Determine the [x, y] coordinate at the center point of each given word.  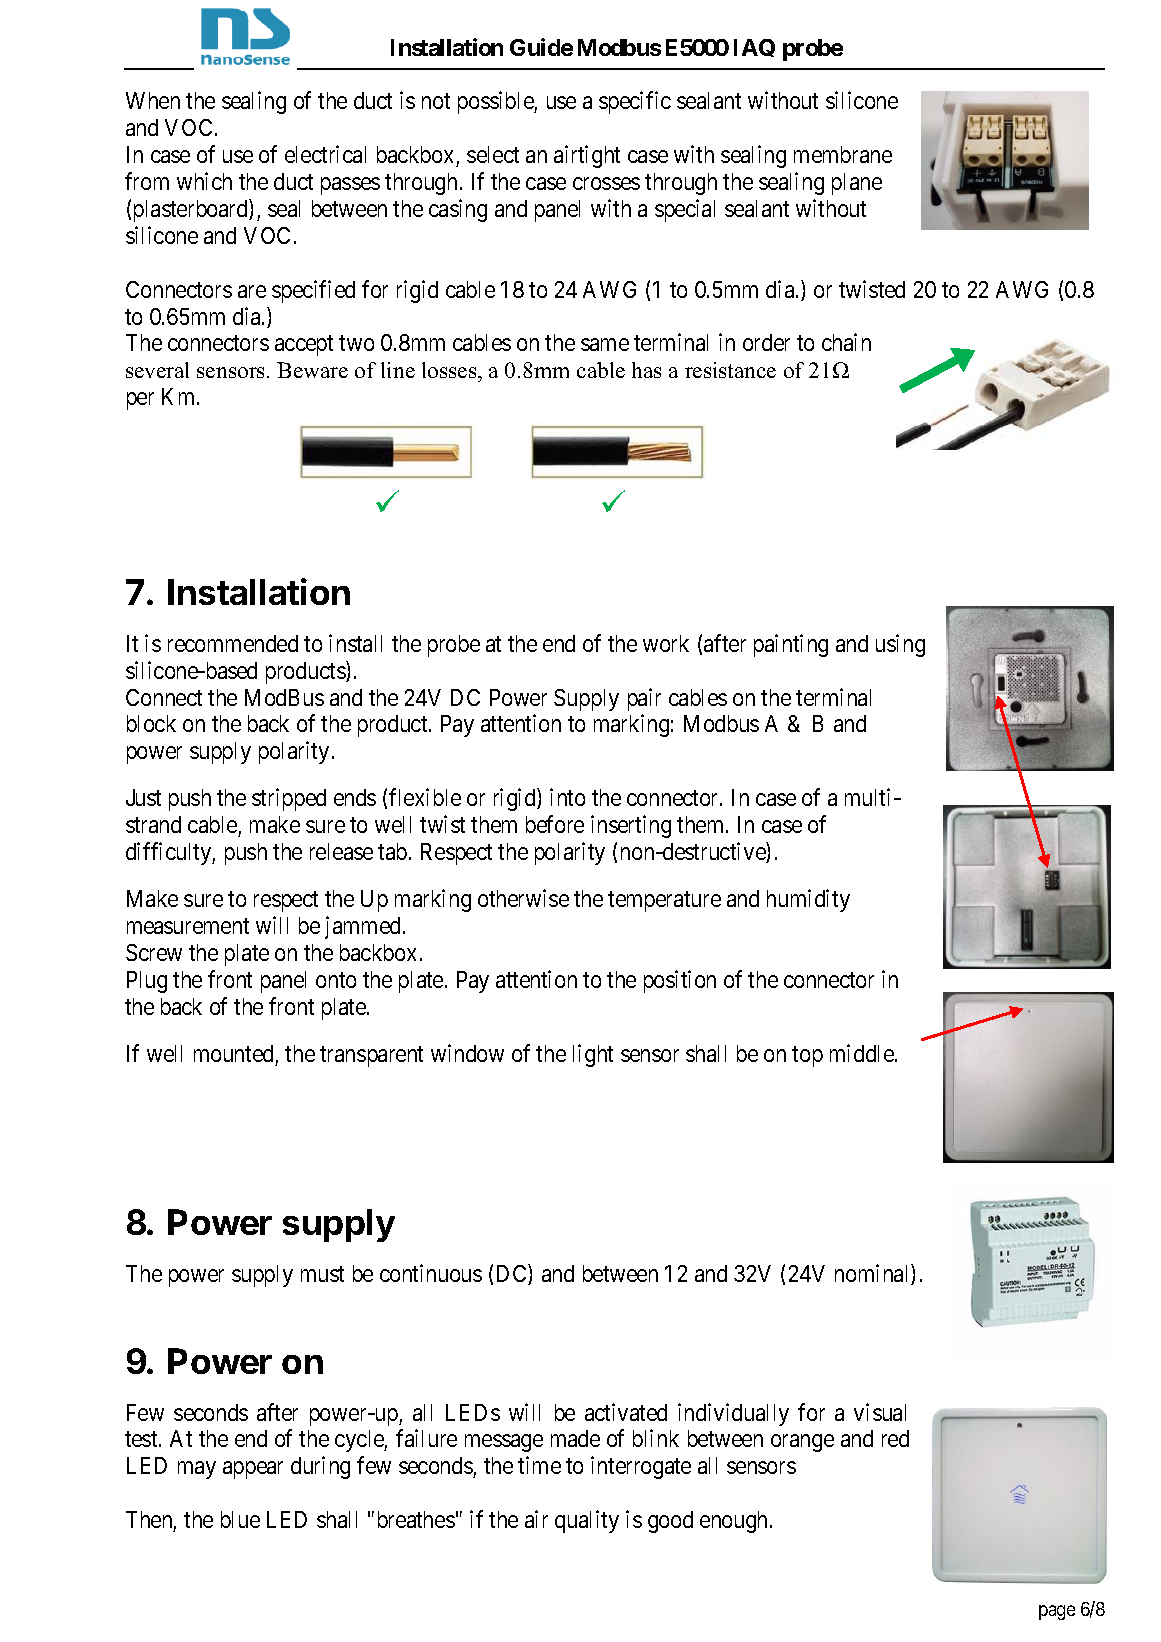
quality [587, 1521]
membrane [843, 154]
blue [240, 1519]
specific [635, 102]
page [1057, 1612]
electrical [325, 154]
